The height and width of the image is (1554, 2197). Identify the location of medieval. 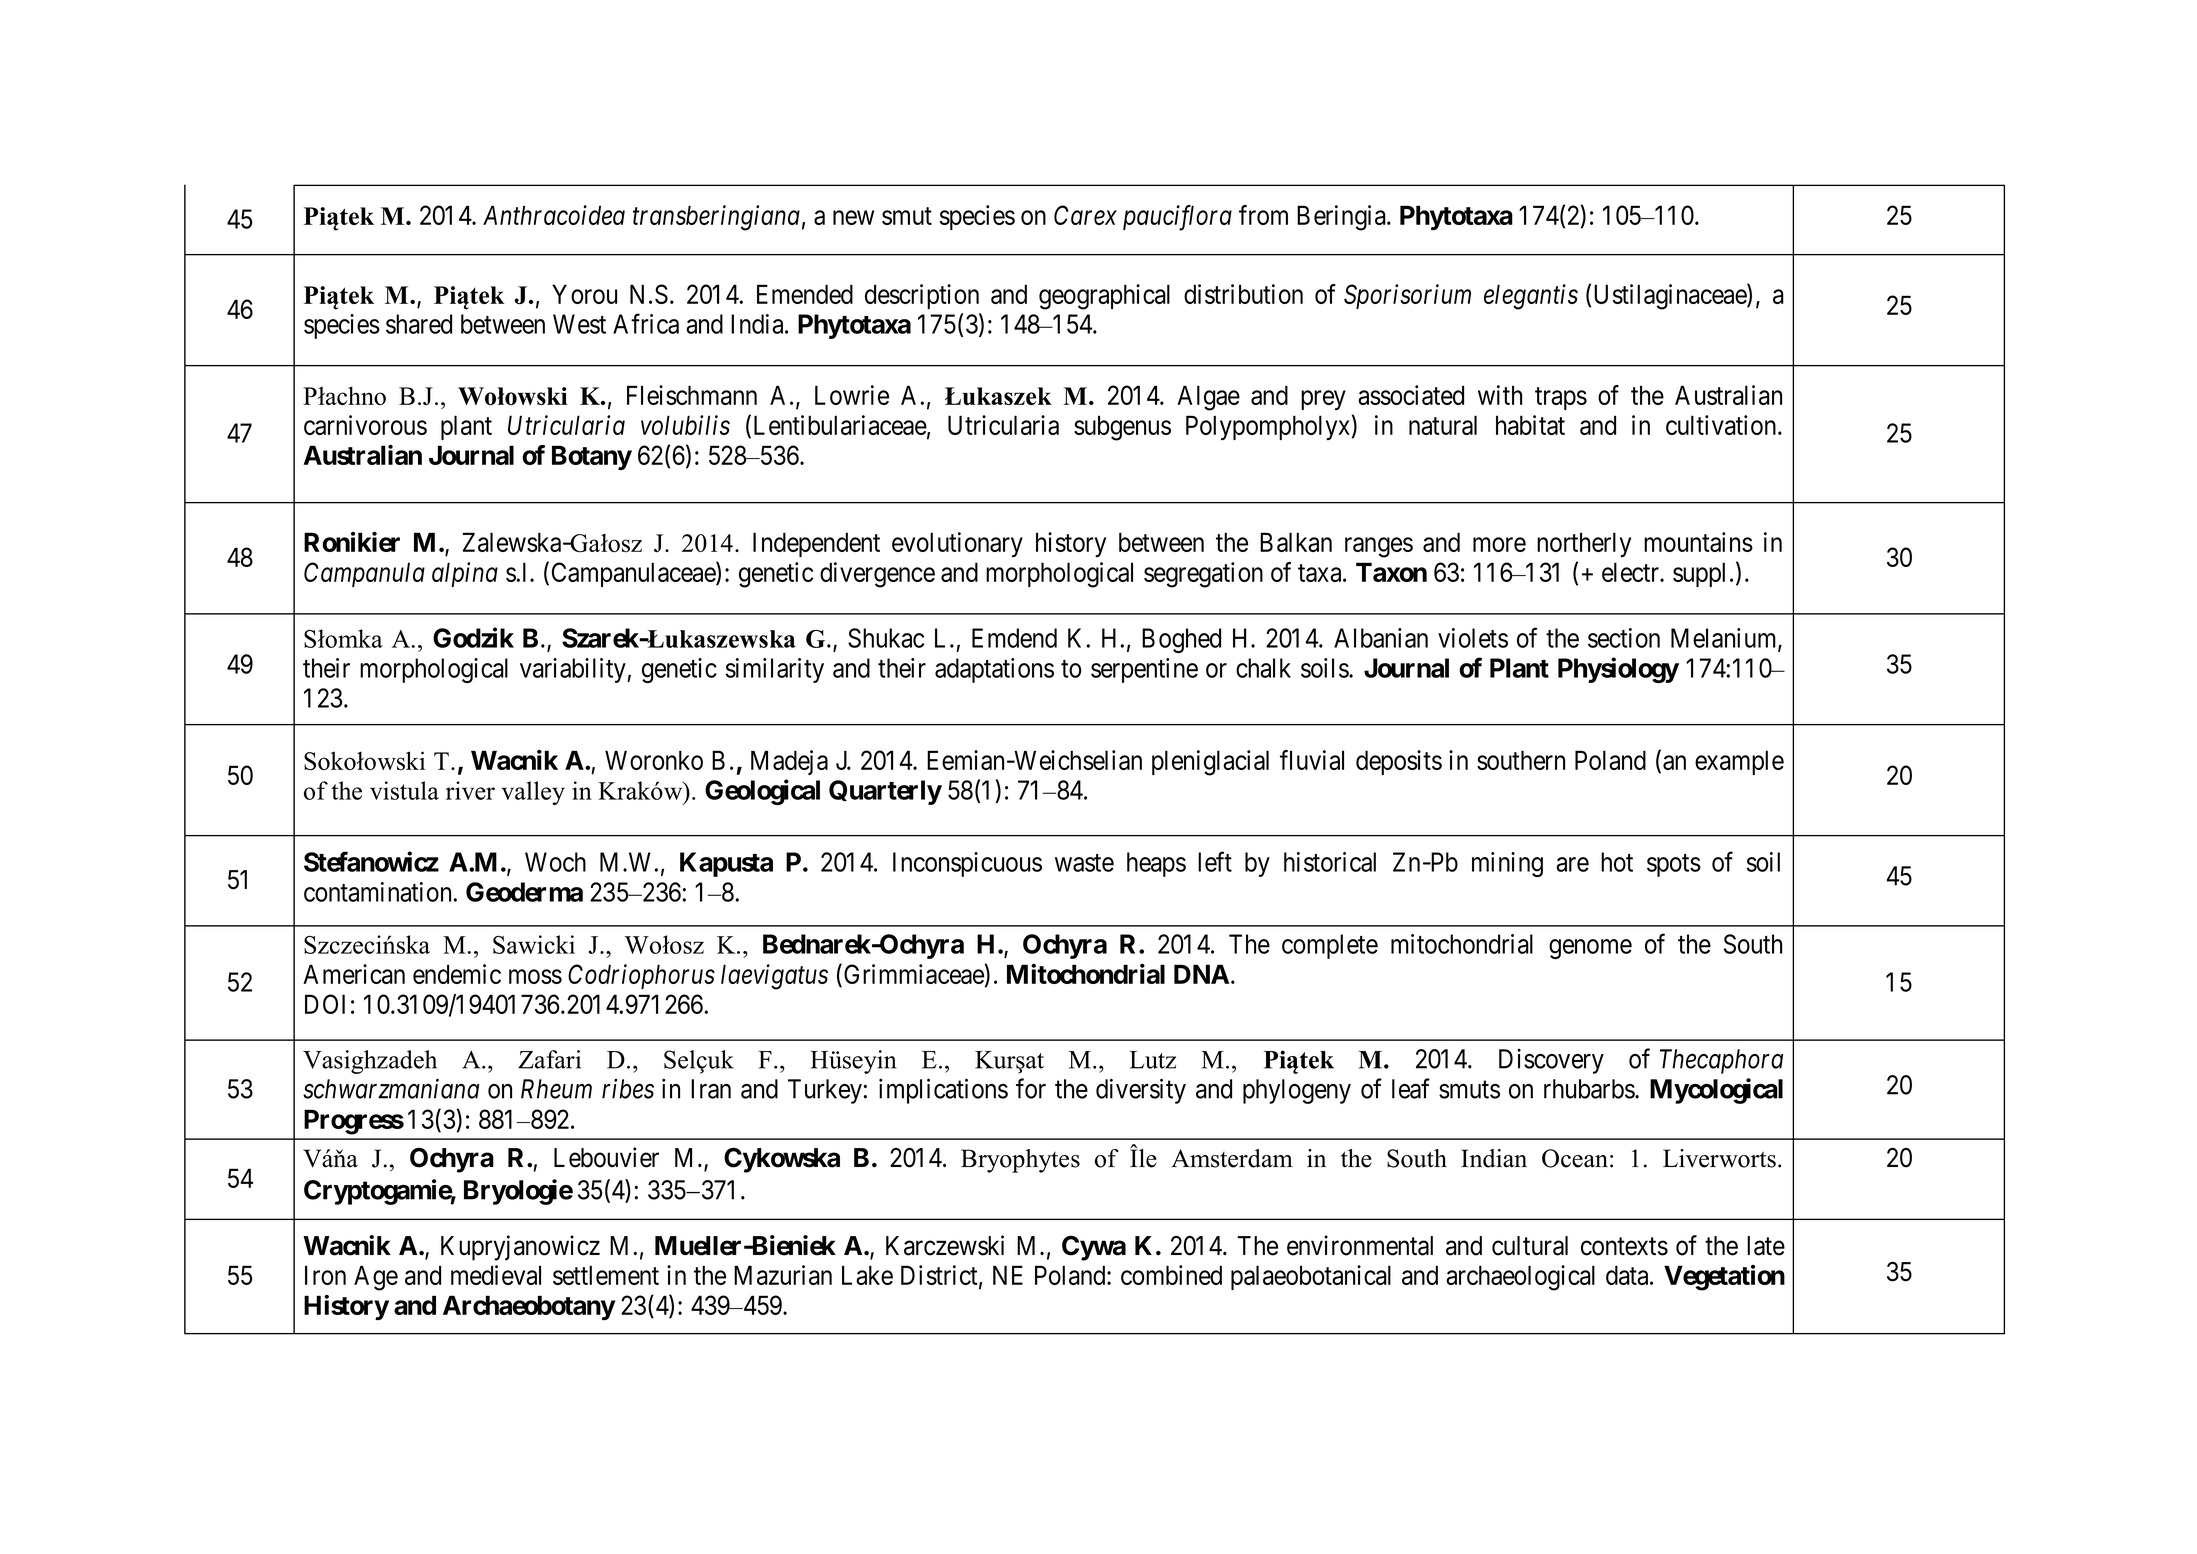
(496, 1275).
